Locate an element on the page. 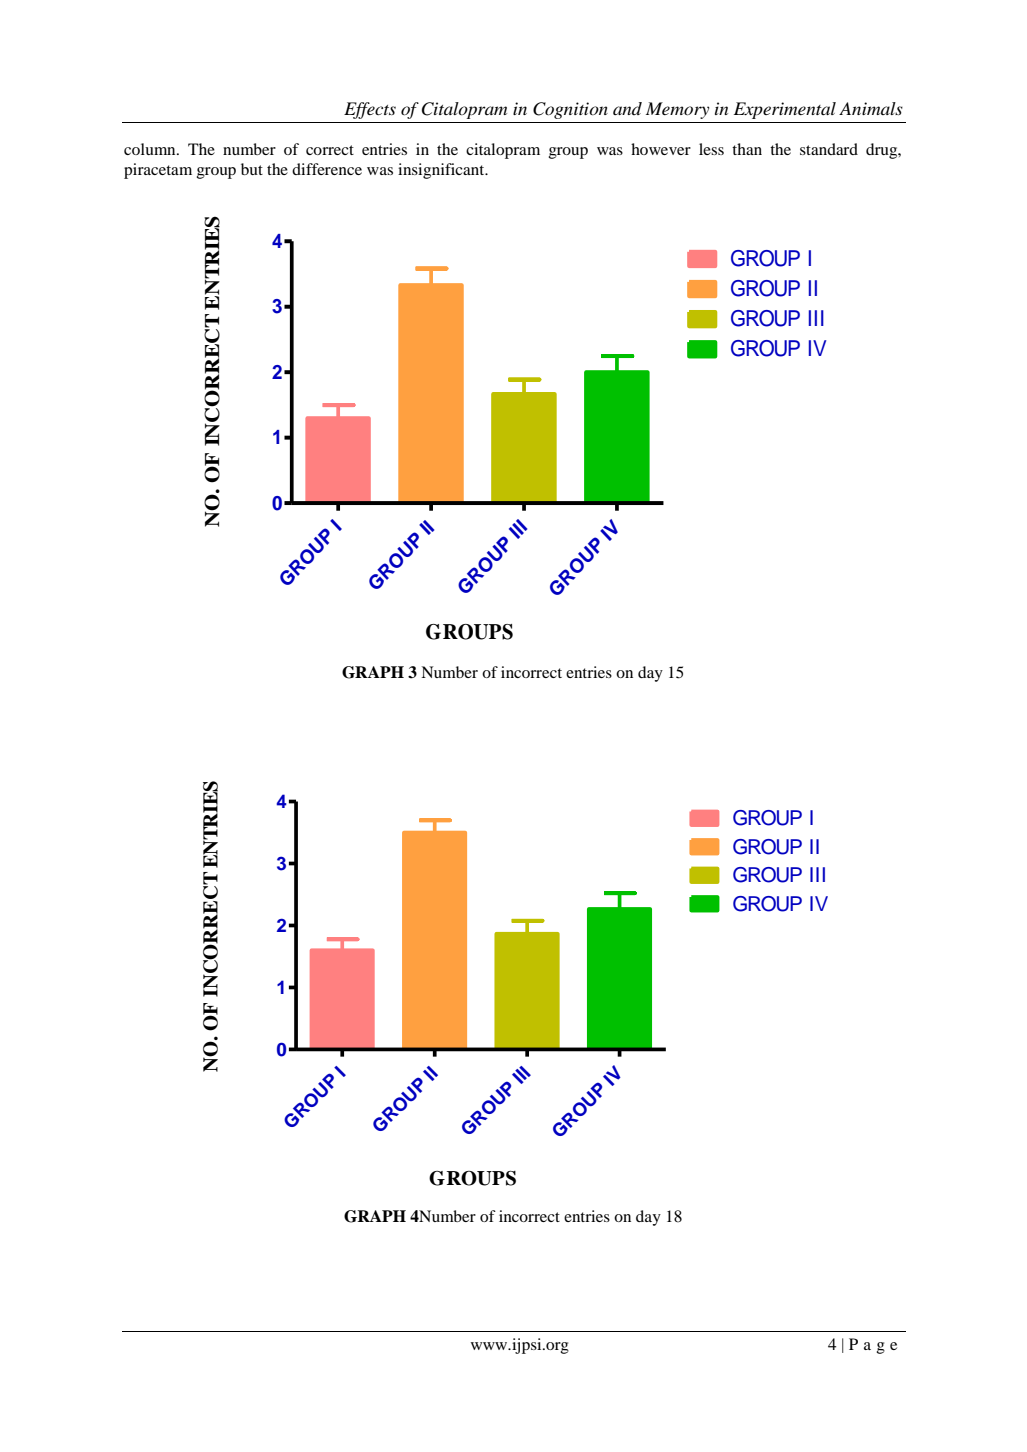 The height and width of the document is (1452, 1027). Experimental is located at coordinates (785, 110).
